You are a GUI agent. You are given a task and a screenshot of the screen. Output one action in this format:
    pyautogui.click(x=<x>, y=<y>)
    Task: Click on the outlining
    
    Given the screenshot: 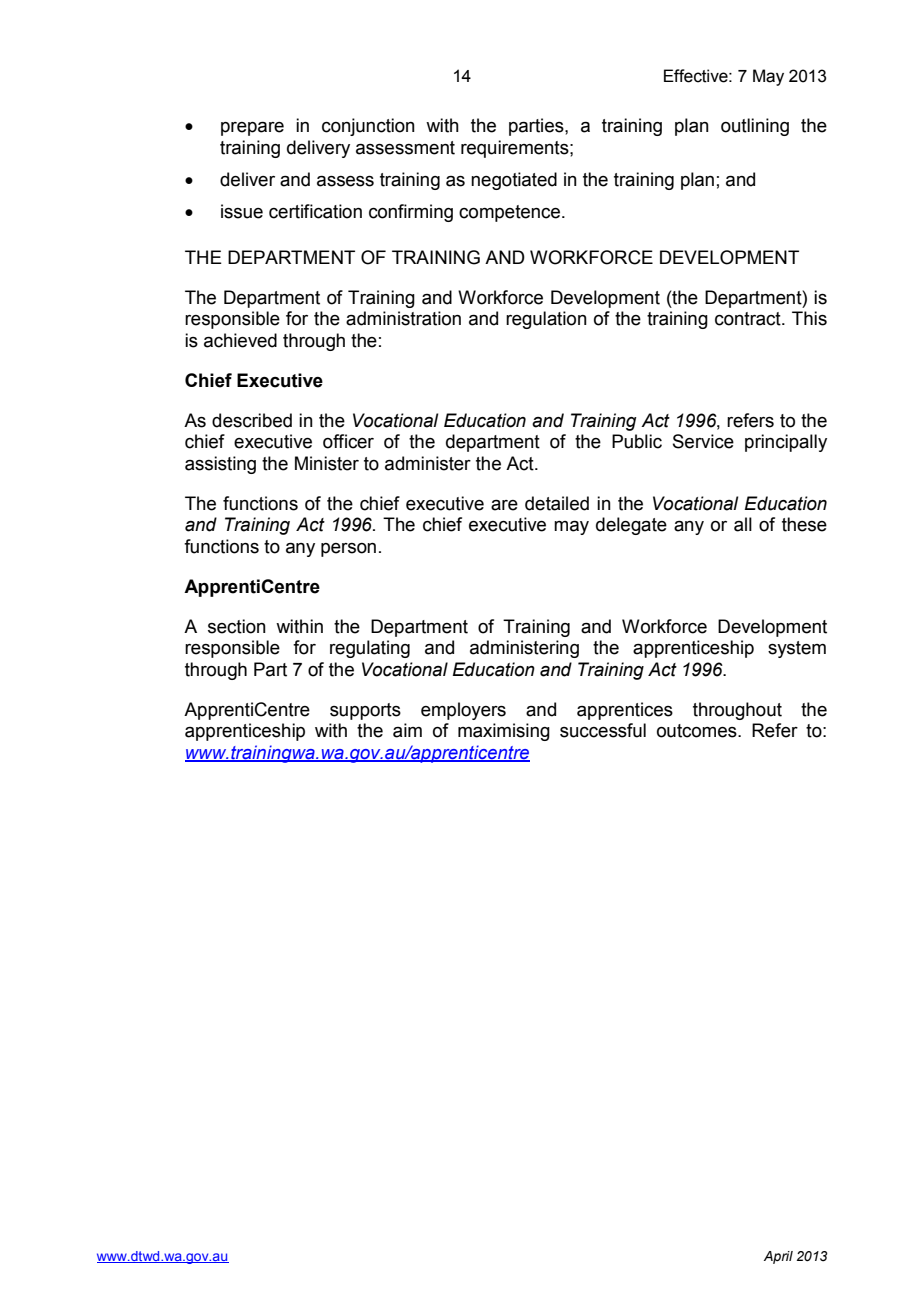 What is the action you would take?
    pyautogui.click(x=755, y=127)
